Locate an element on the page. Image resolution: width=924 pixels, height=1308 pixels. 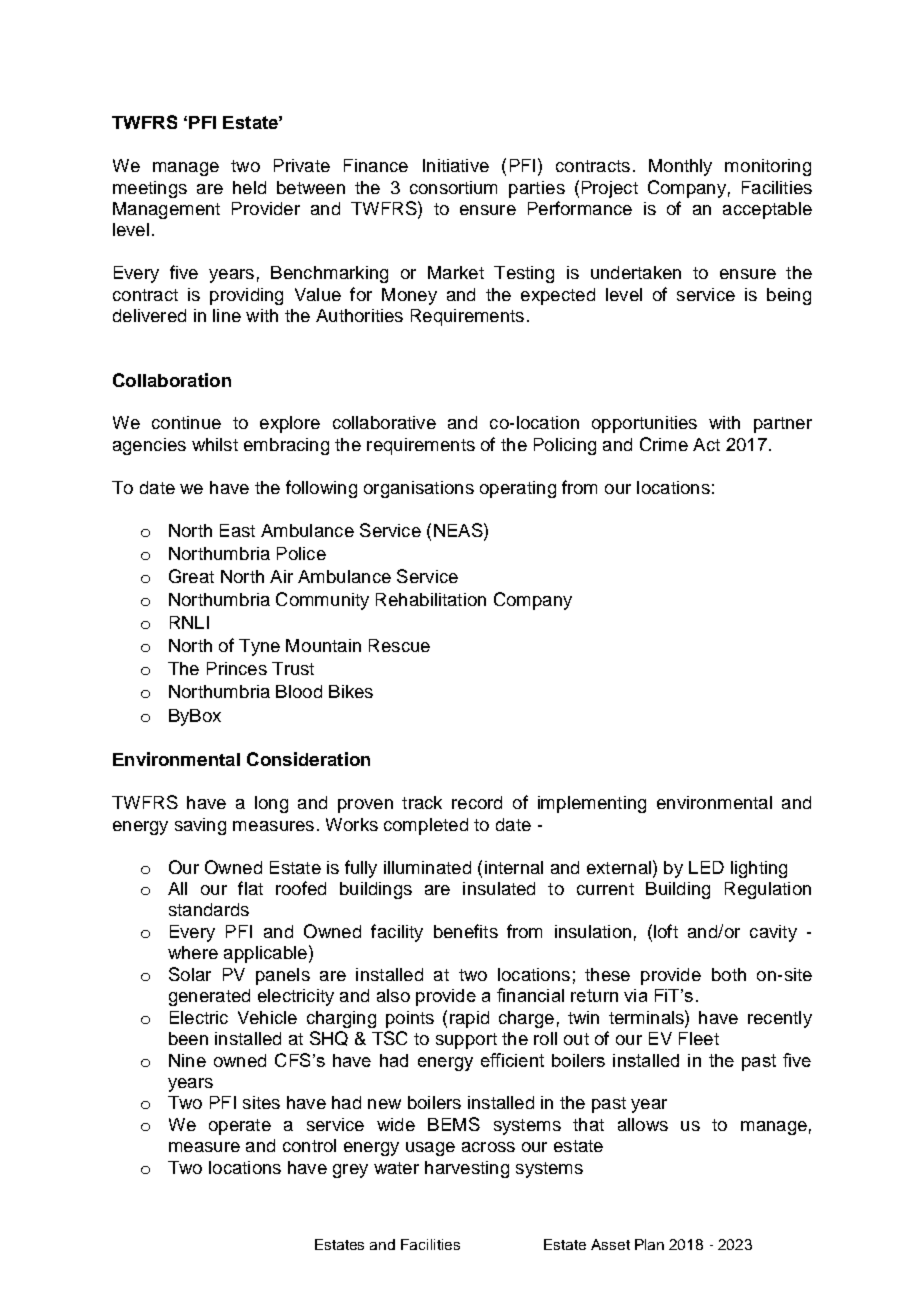
implementing is located at coordinates (592, 804).
